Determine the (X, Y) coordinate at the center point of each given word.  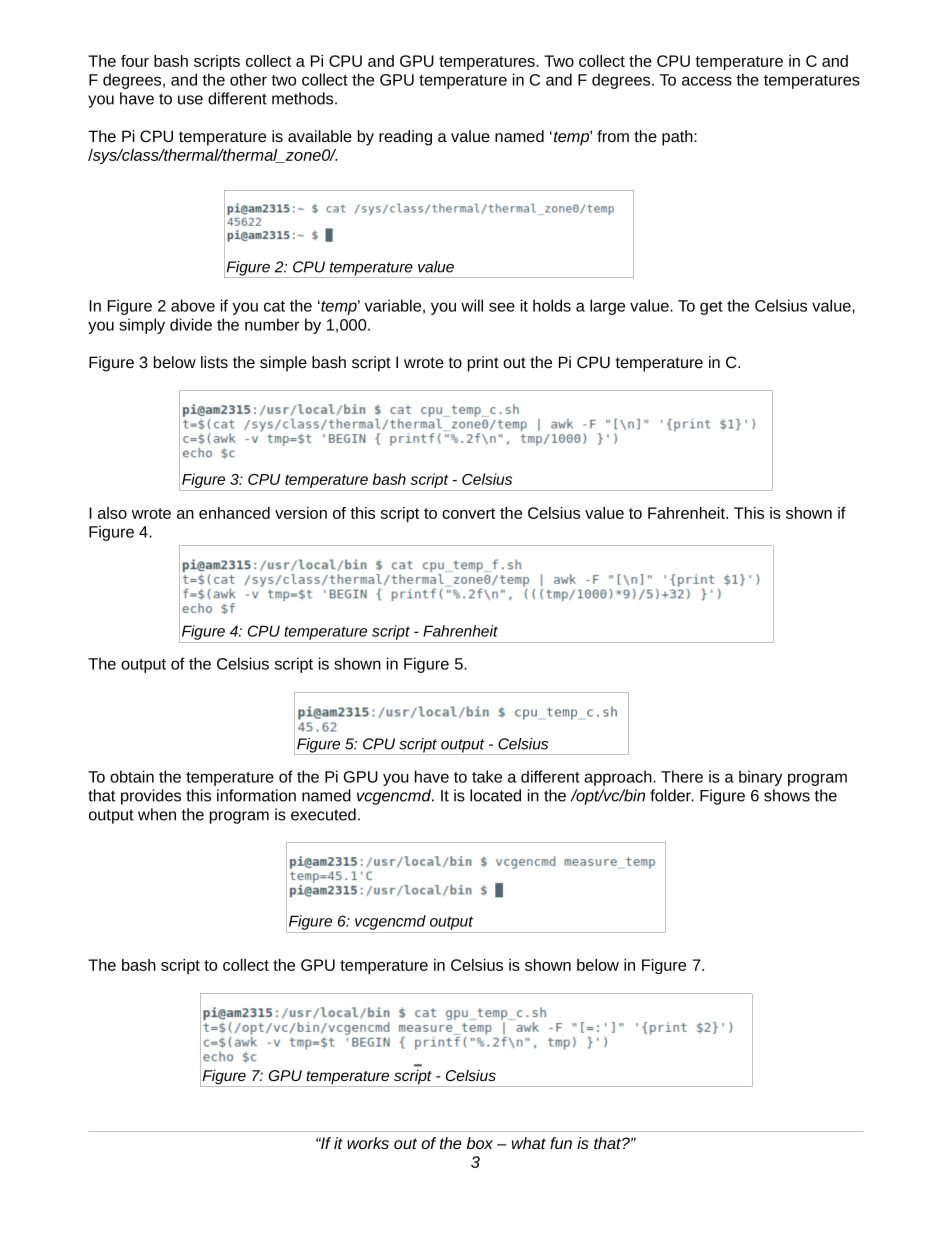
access (707, 81)
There (682, 776)
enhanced (234, 513)
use (190, 100)
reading (405, 138)
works (368, 1143)
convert (468, 513)
